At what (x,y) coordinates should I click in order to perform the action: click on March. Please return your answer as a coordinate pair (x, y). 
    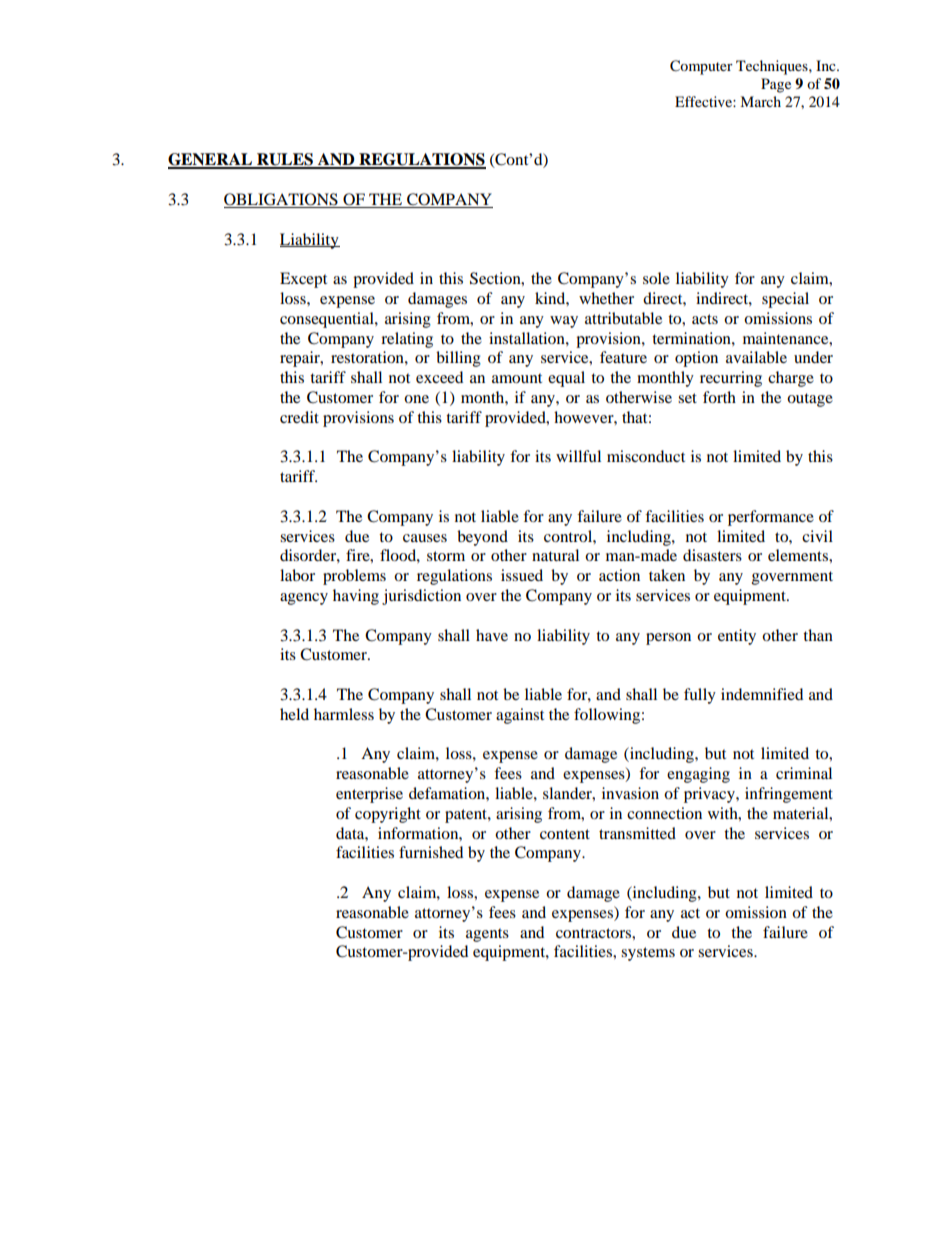
    Looking at the image, I should click on (760, 101).
